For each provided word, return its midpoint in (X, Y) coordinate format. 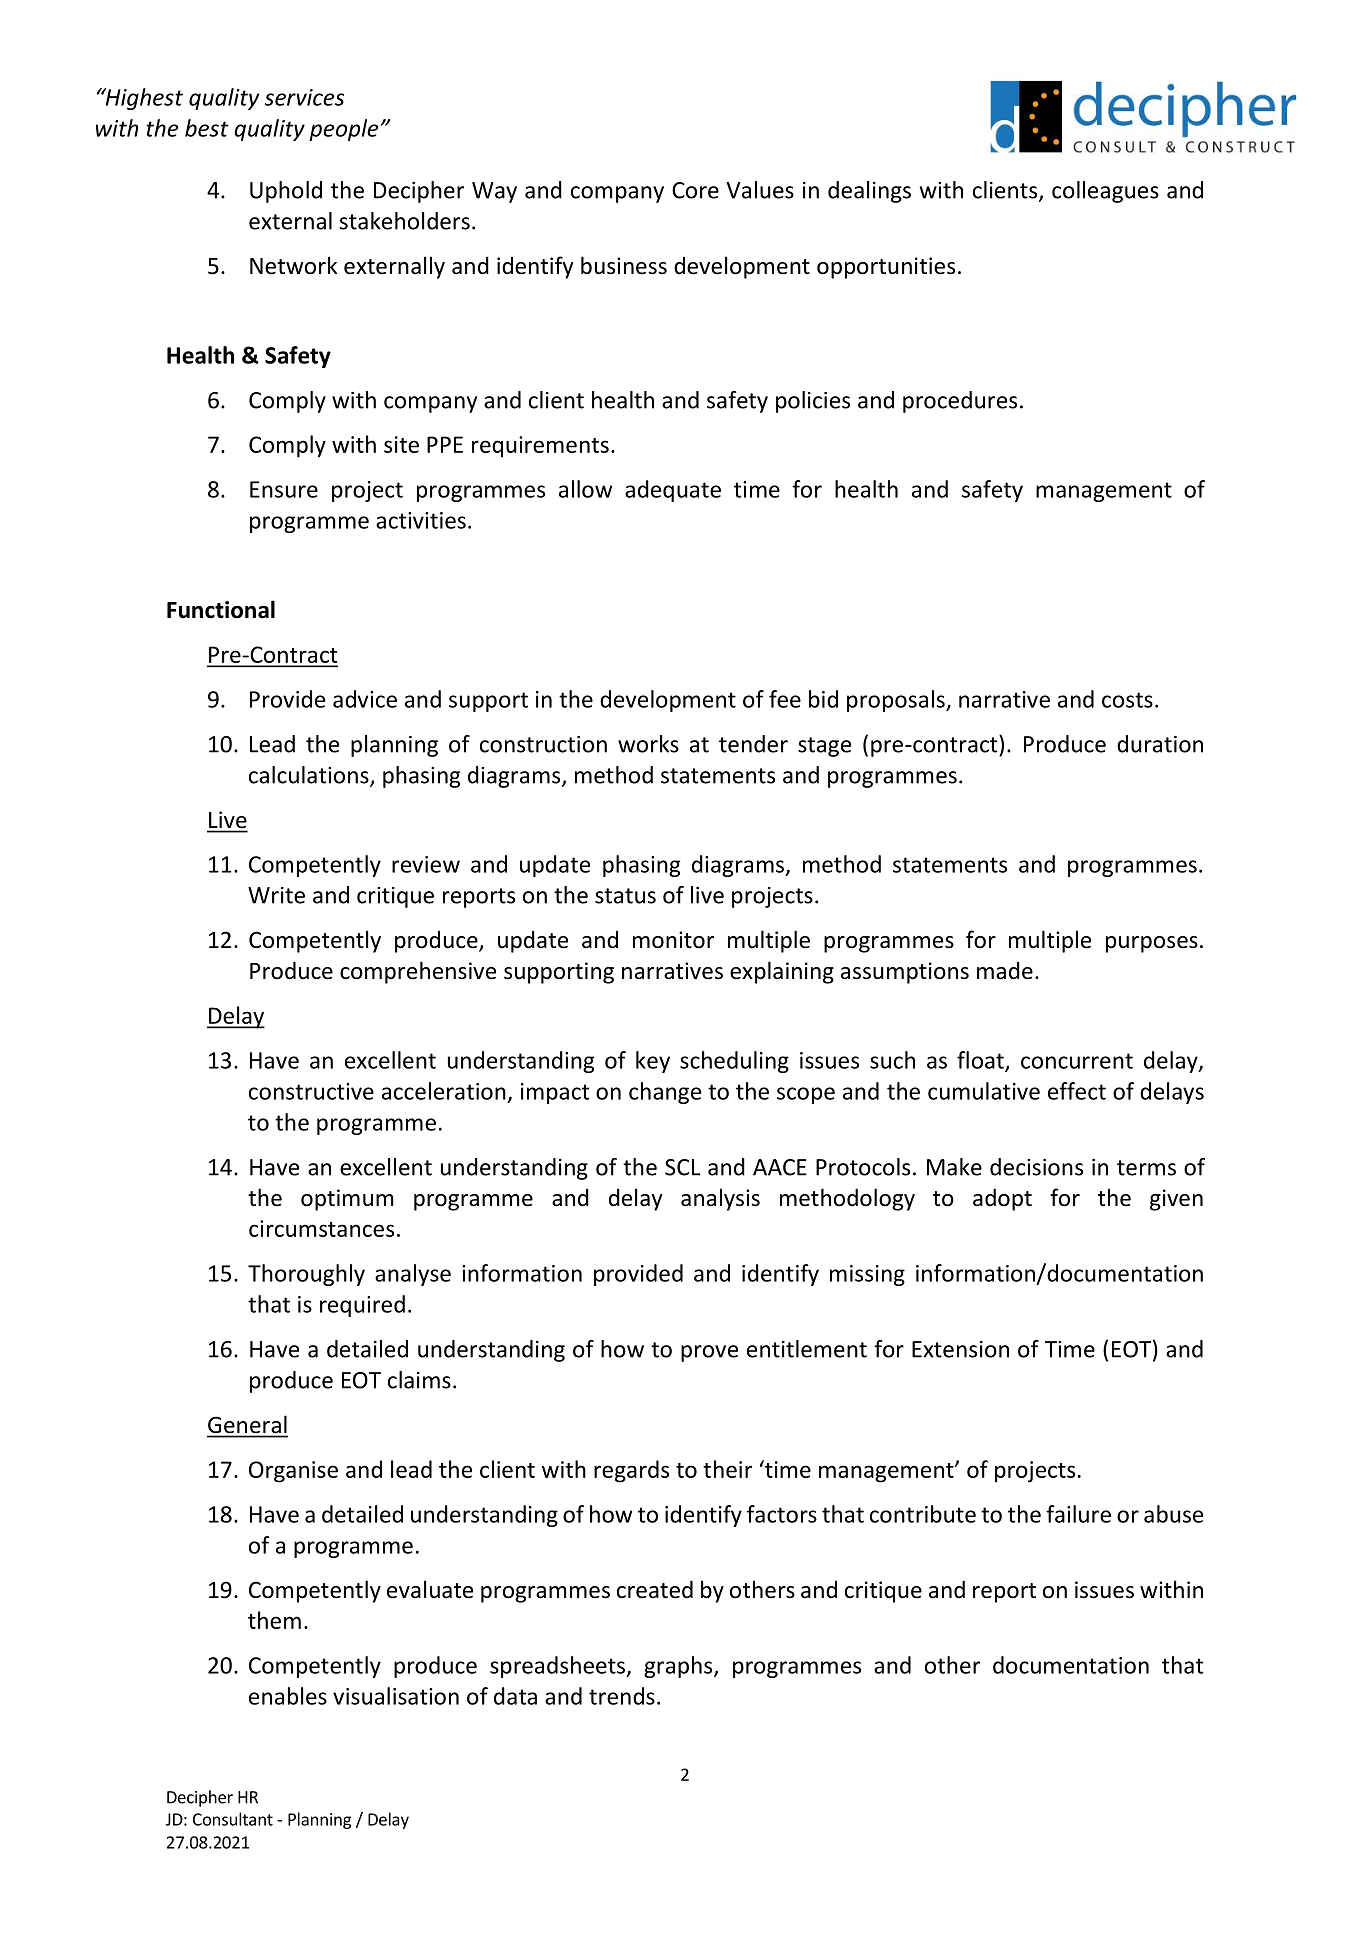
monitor (673, 940)
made (1005, 970)
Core (695, 190)
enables (288, 1696)
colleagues (1105, 192)
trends (622, 1696)
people (343, 130)
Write (276, 895)
